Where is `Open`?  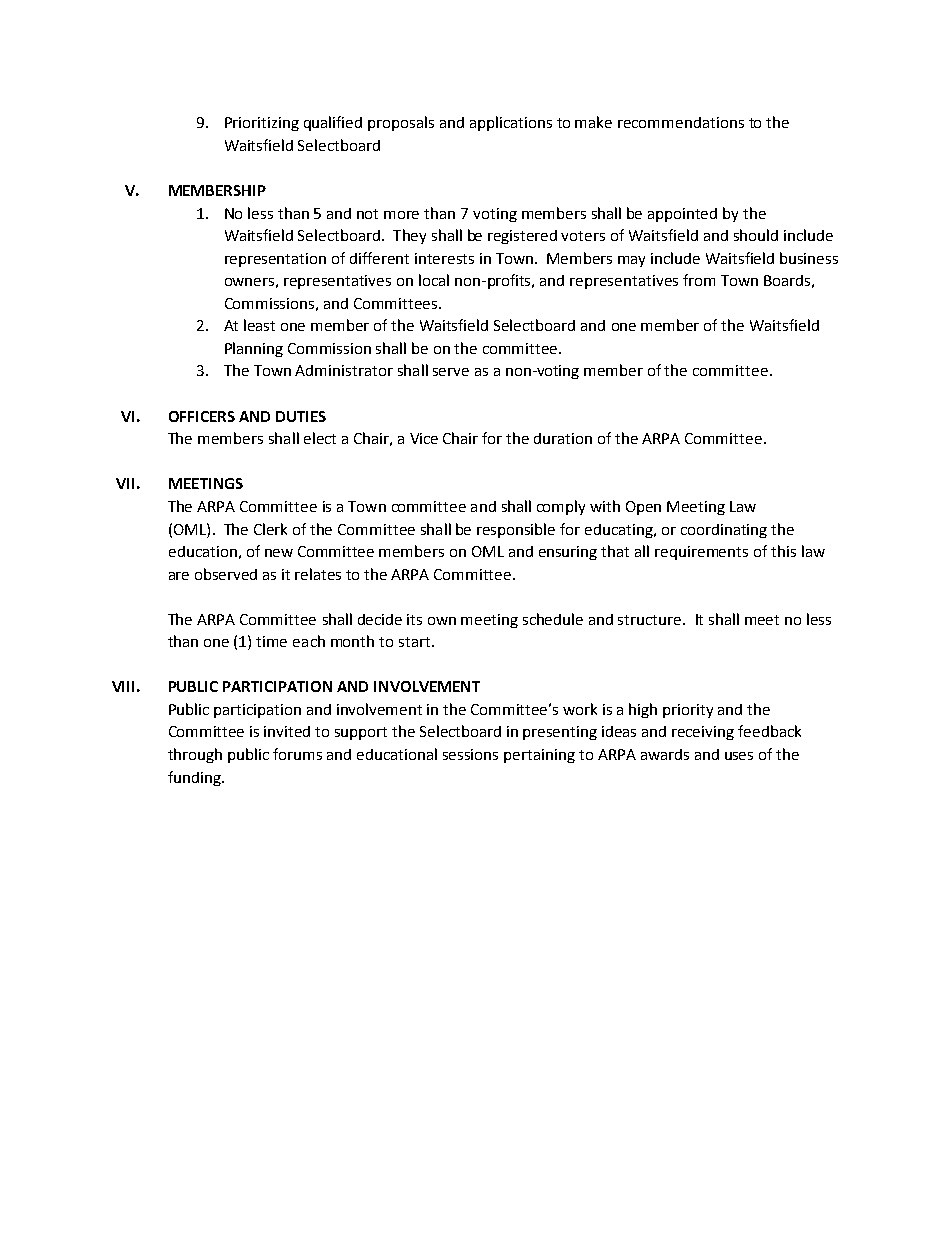
Open is located at coordinates (643, 508).
